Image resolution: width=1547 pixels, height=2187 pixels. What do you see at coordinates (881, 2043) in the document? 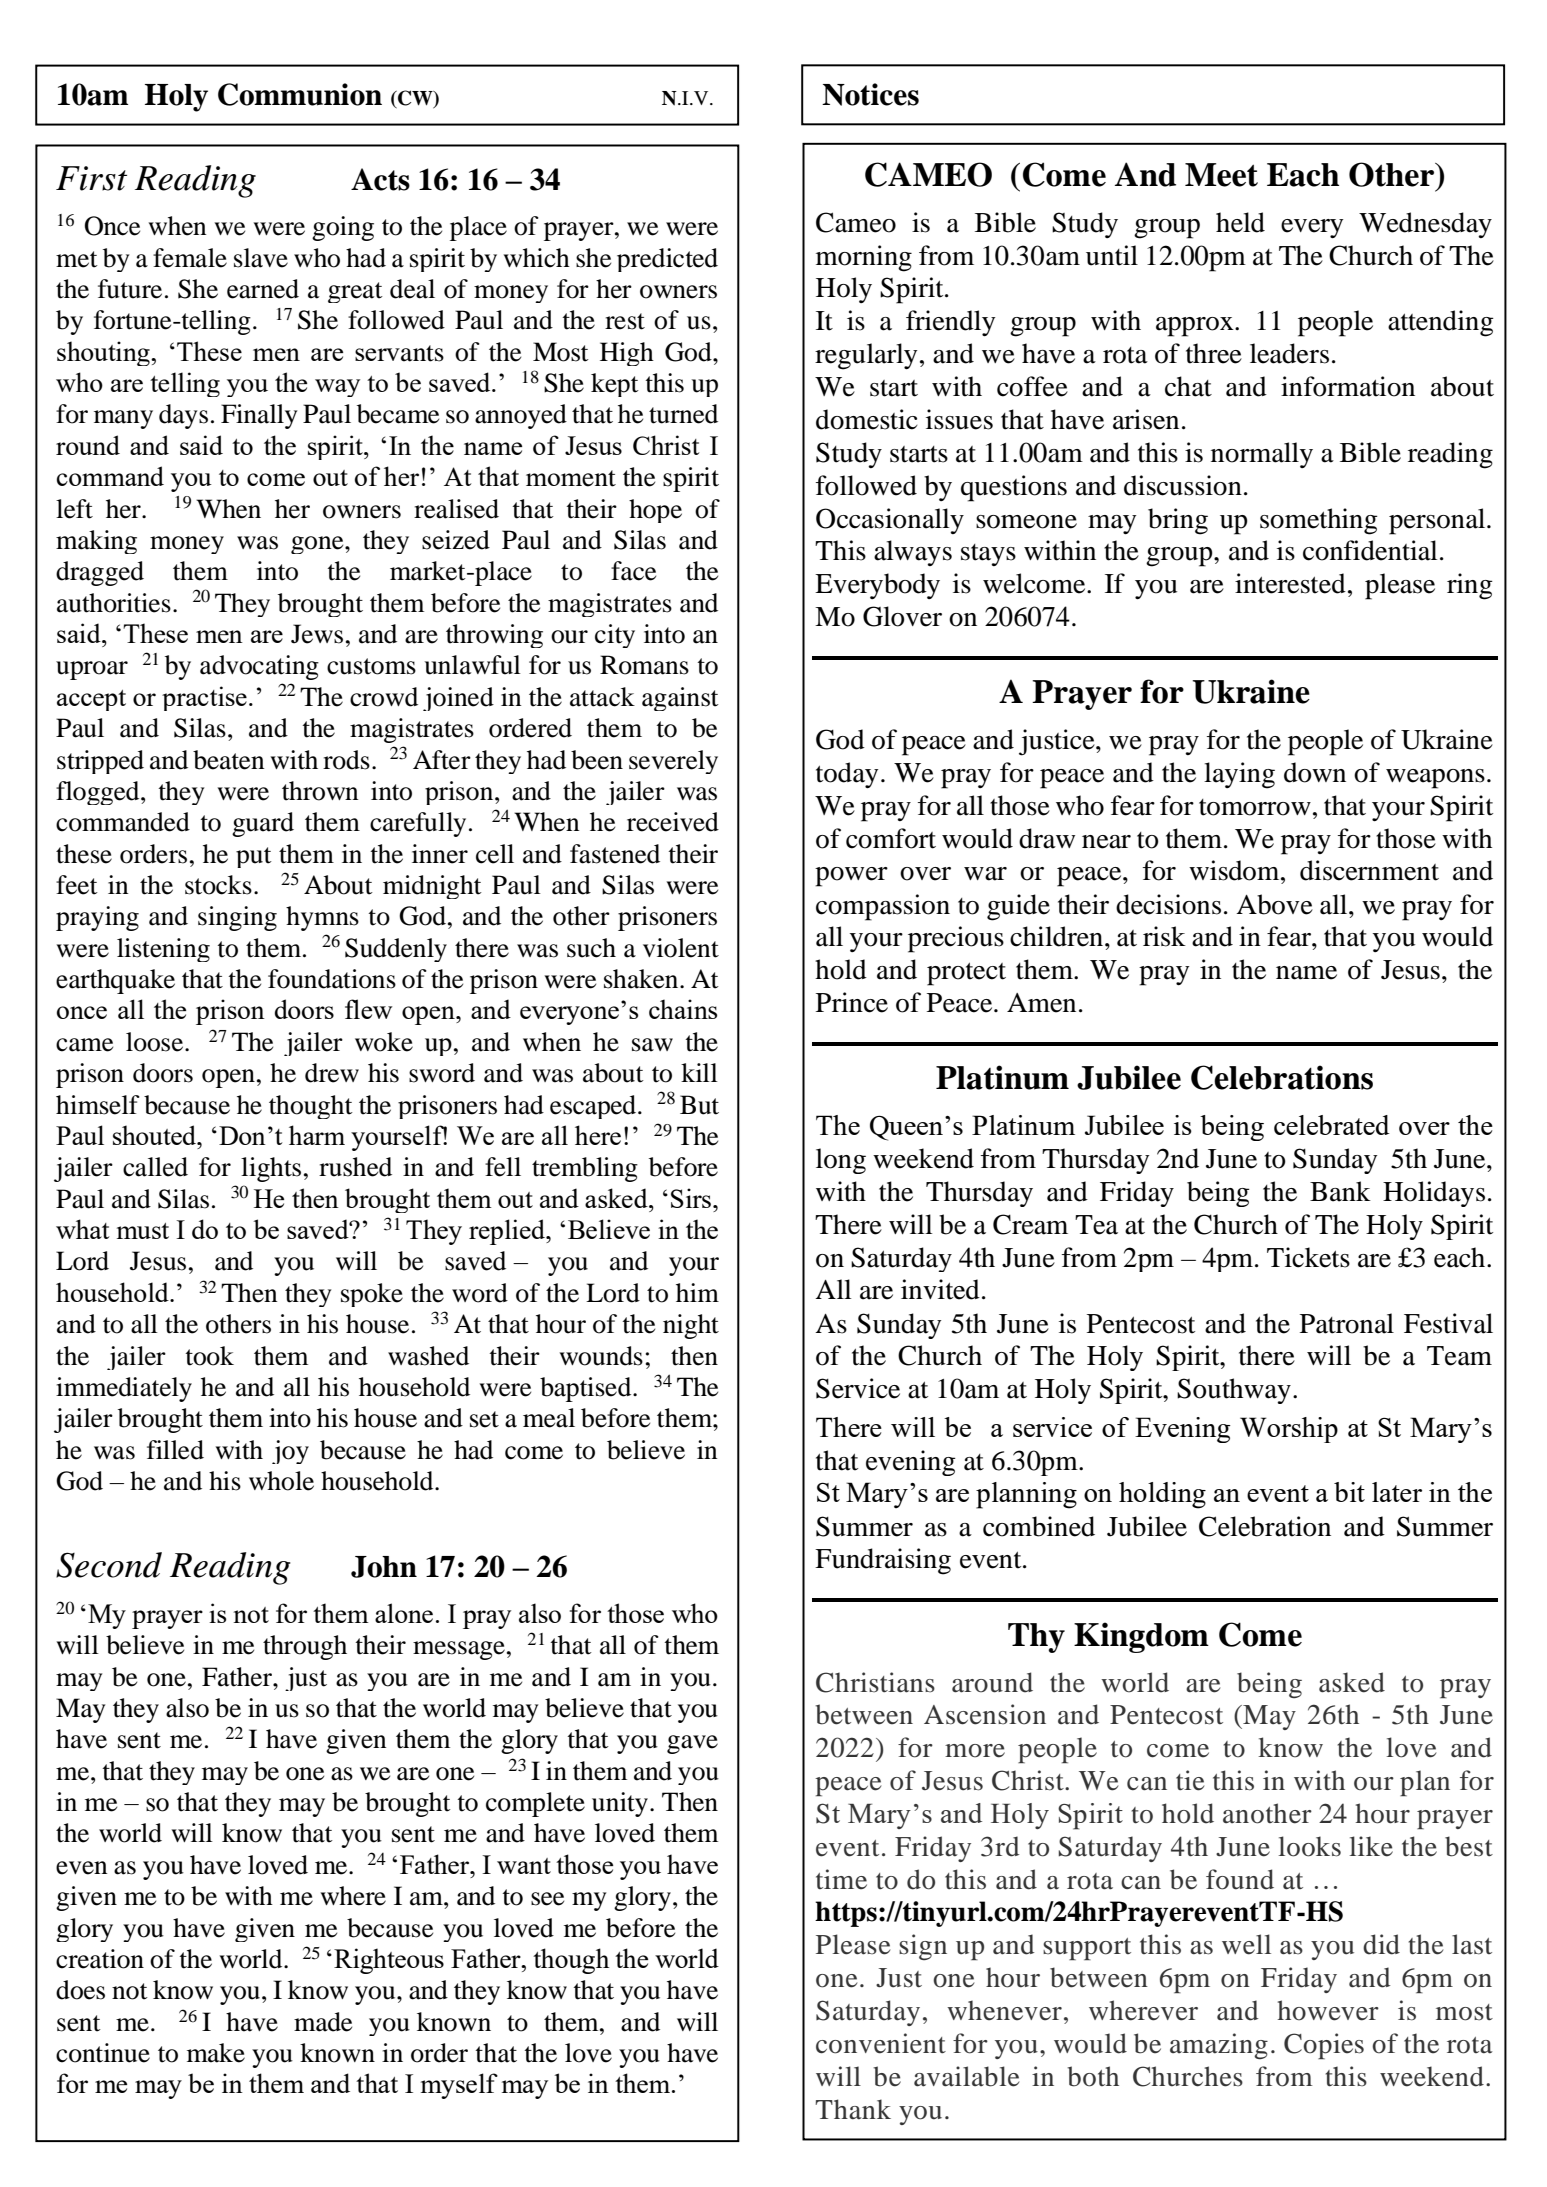
I see `convenient` at bounding box center [881, 2043].
